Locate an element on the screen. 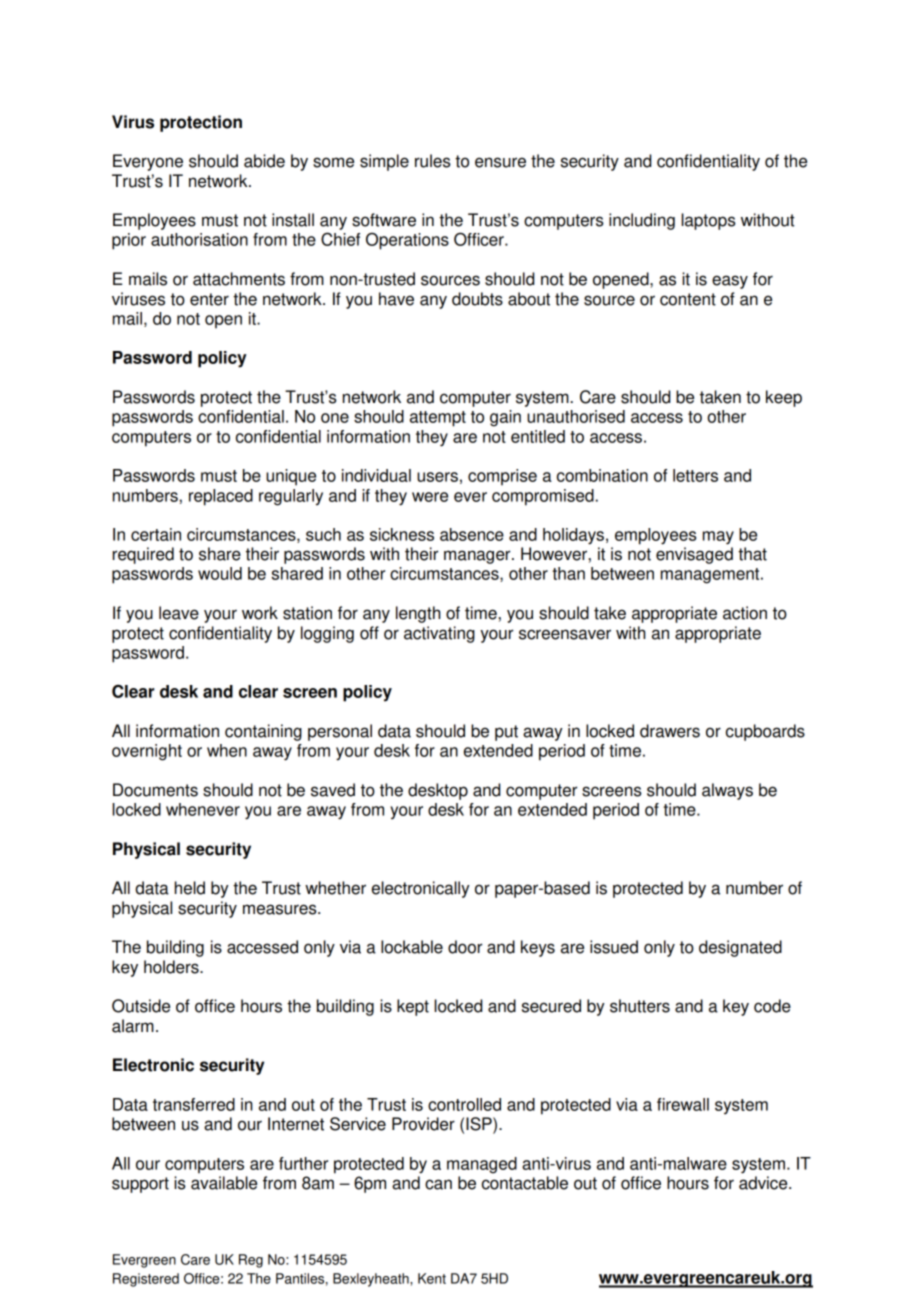  laptops is located at coordinates (709, 221).
